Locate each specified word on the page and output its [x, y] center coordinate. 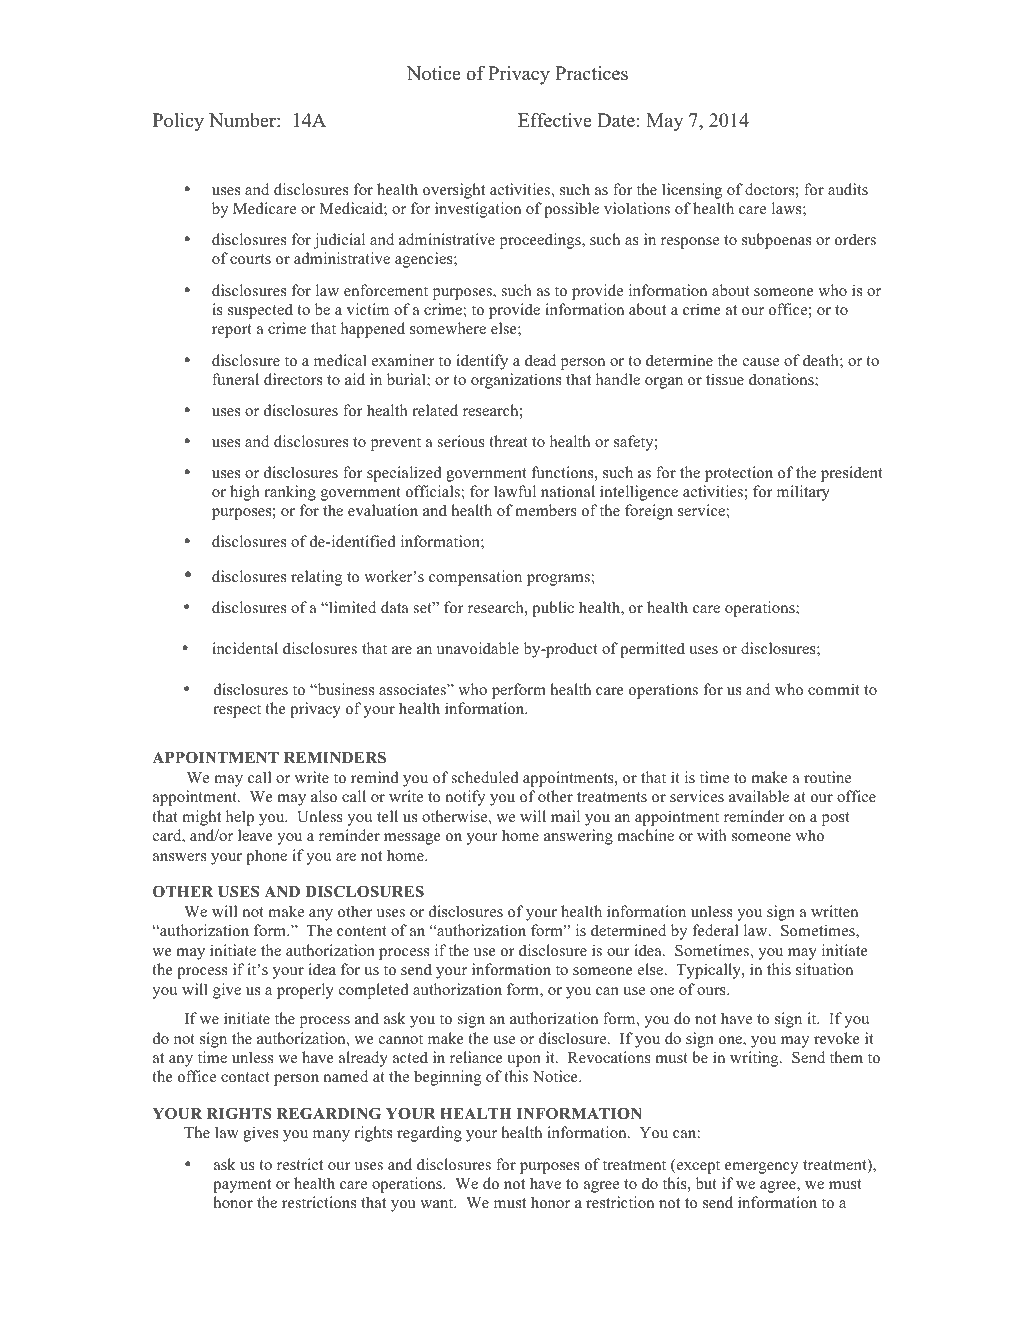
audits [848, 189]
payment [242, 1186]
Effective [555, 120]
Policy [178, 122]
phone [266, 857]
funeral [235, 379]
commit [833, 689]
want [438, 1203]
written [834, 911]
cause [761, 362]
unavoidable [478, 648]
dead [540, 360]
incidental [245, 648]
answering [578, 837]
